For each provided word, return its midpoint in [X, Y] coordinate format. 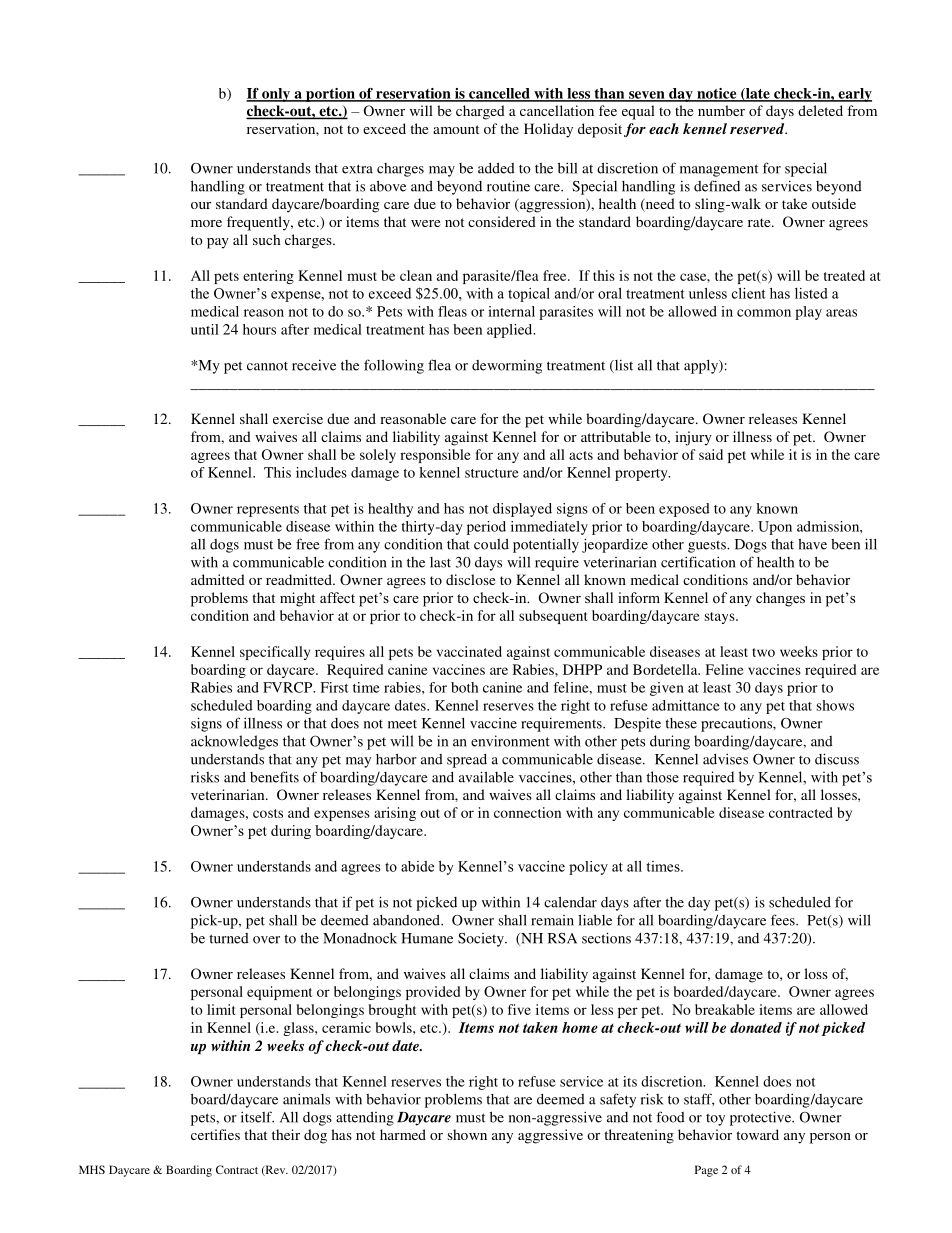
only [276, 95]
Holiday [548, 130]
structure [492, 473]
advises [725, 759]
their [286, 1134]
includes [321, 472]
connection [527, 812]
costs [268, 813]
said [711, 454]
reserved [758, 128]
